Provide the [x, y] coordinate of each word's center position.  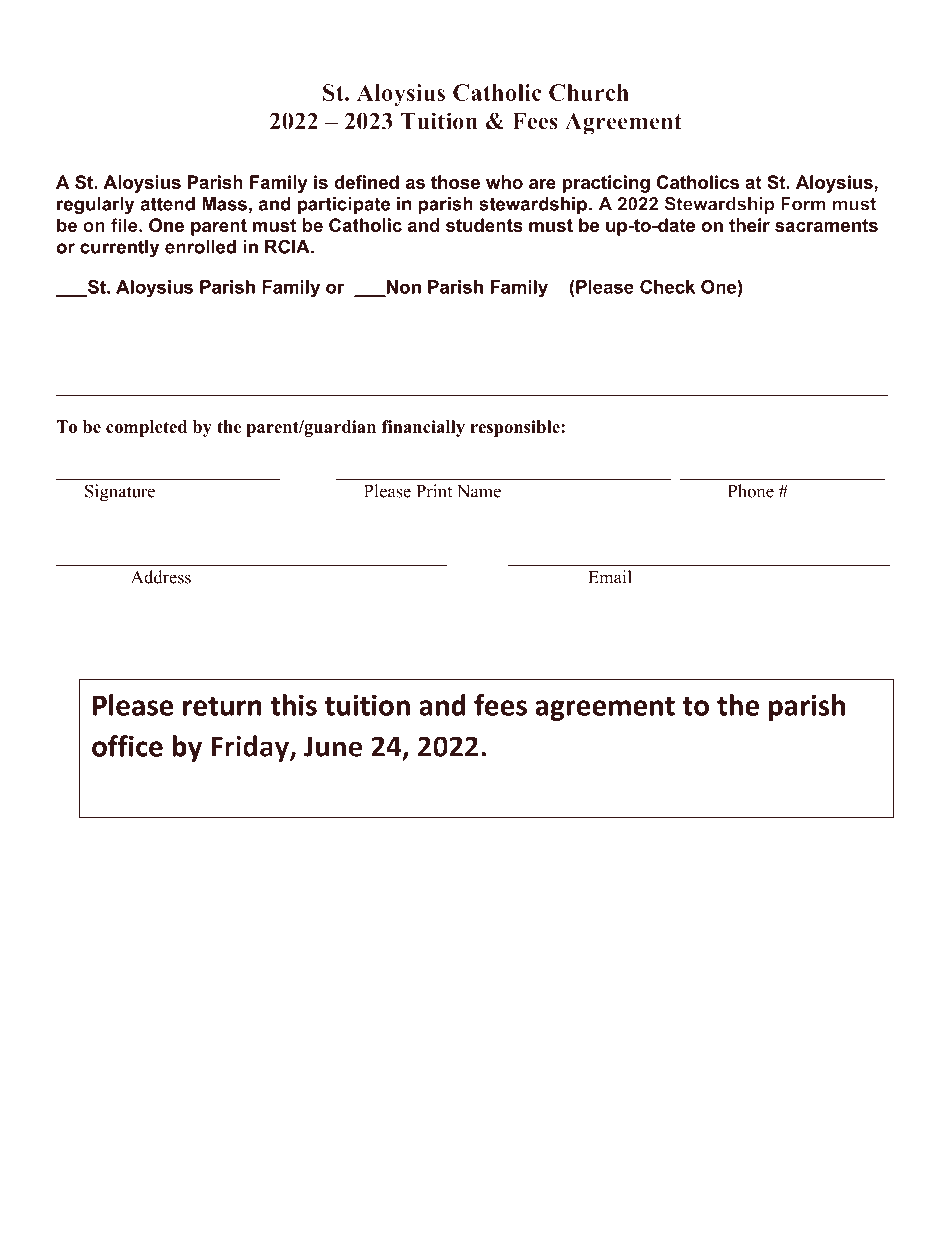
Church [589, 92]
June [333, 746]
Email [610, 577]
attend [168, 204]
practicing [606, 184]
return [222, 706]
